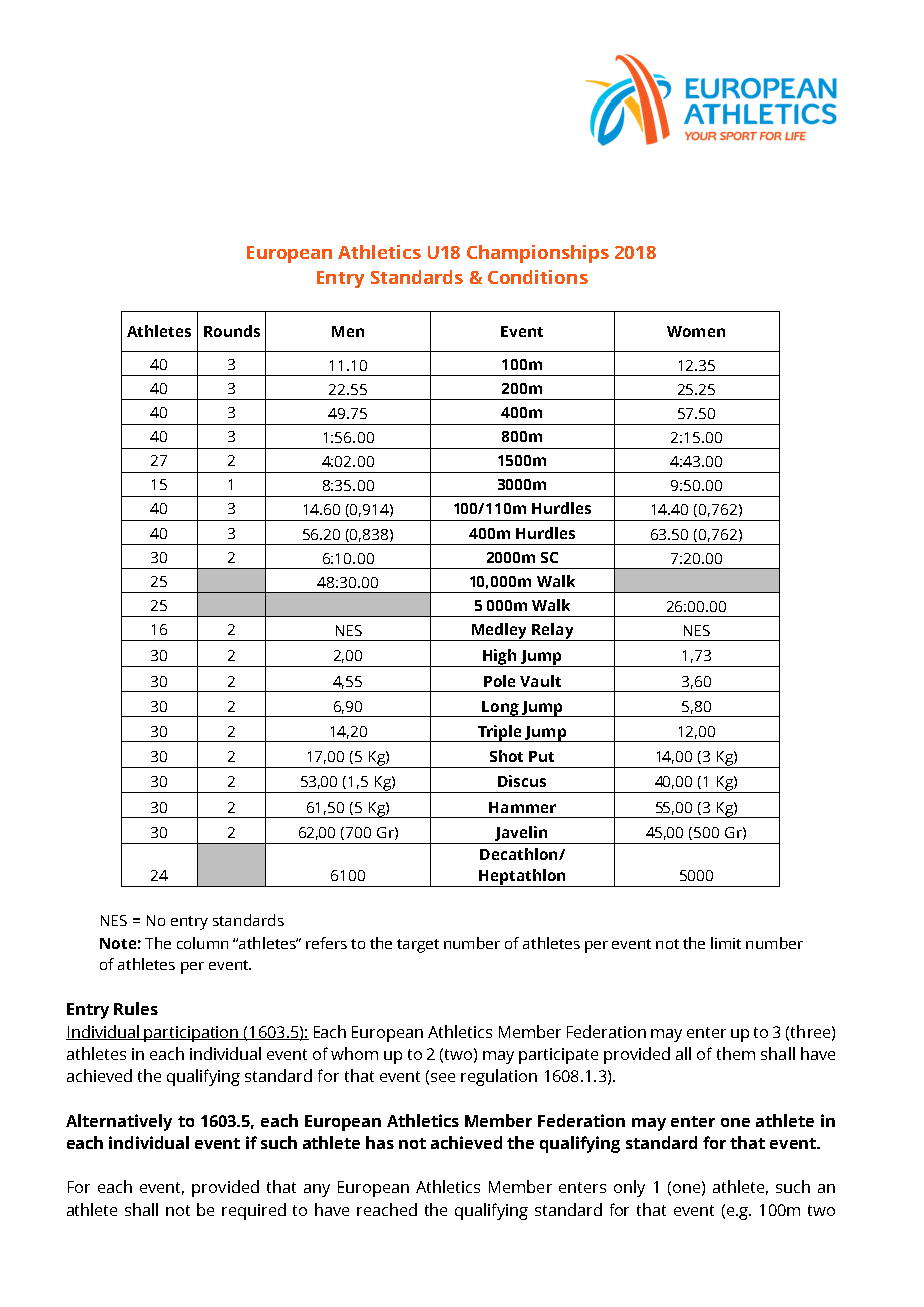 This screenshot has width=924, height=1307. Describe the element at coordinates (538, 277) in the screenshot. I see `Conditions` at that location.
